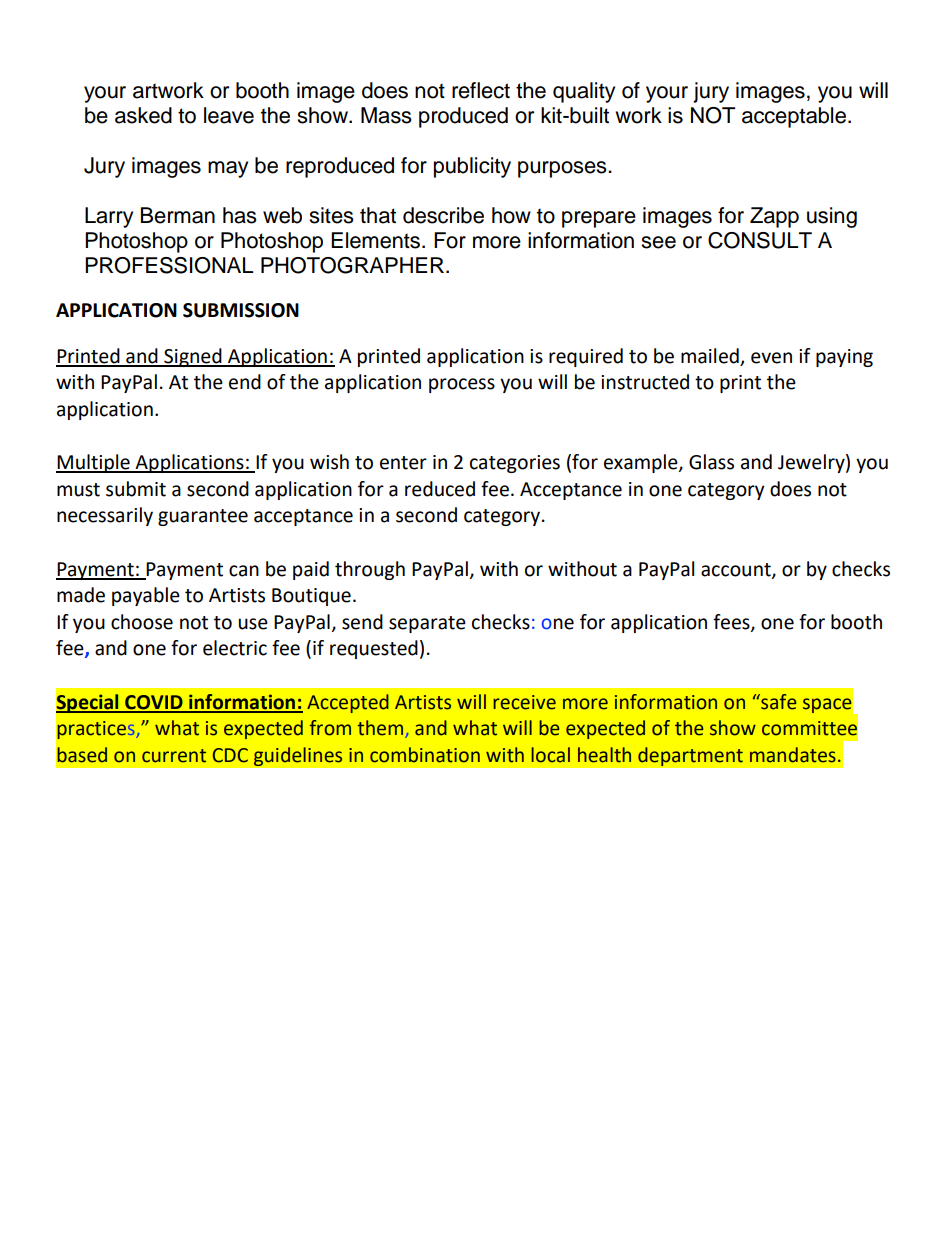 This page has height=1233, width=952. Describe the element at coordinates (794, 117) in the page. I see `acceptable` at that location.
